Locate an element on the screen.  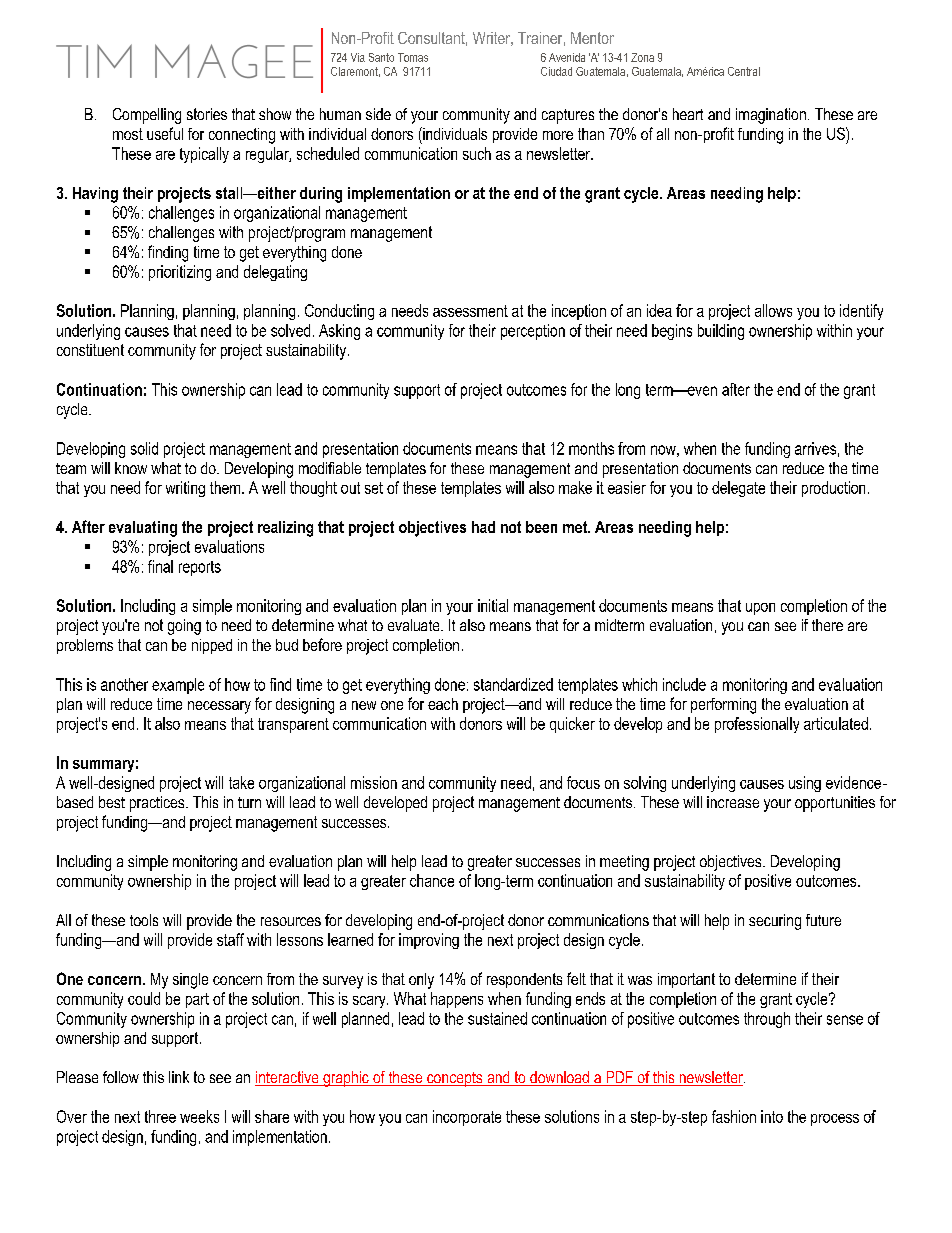
concepts is located at coordinates (455, 1079).
